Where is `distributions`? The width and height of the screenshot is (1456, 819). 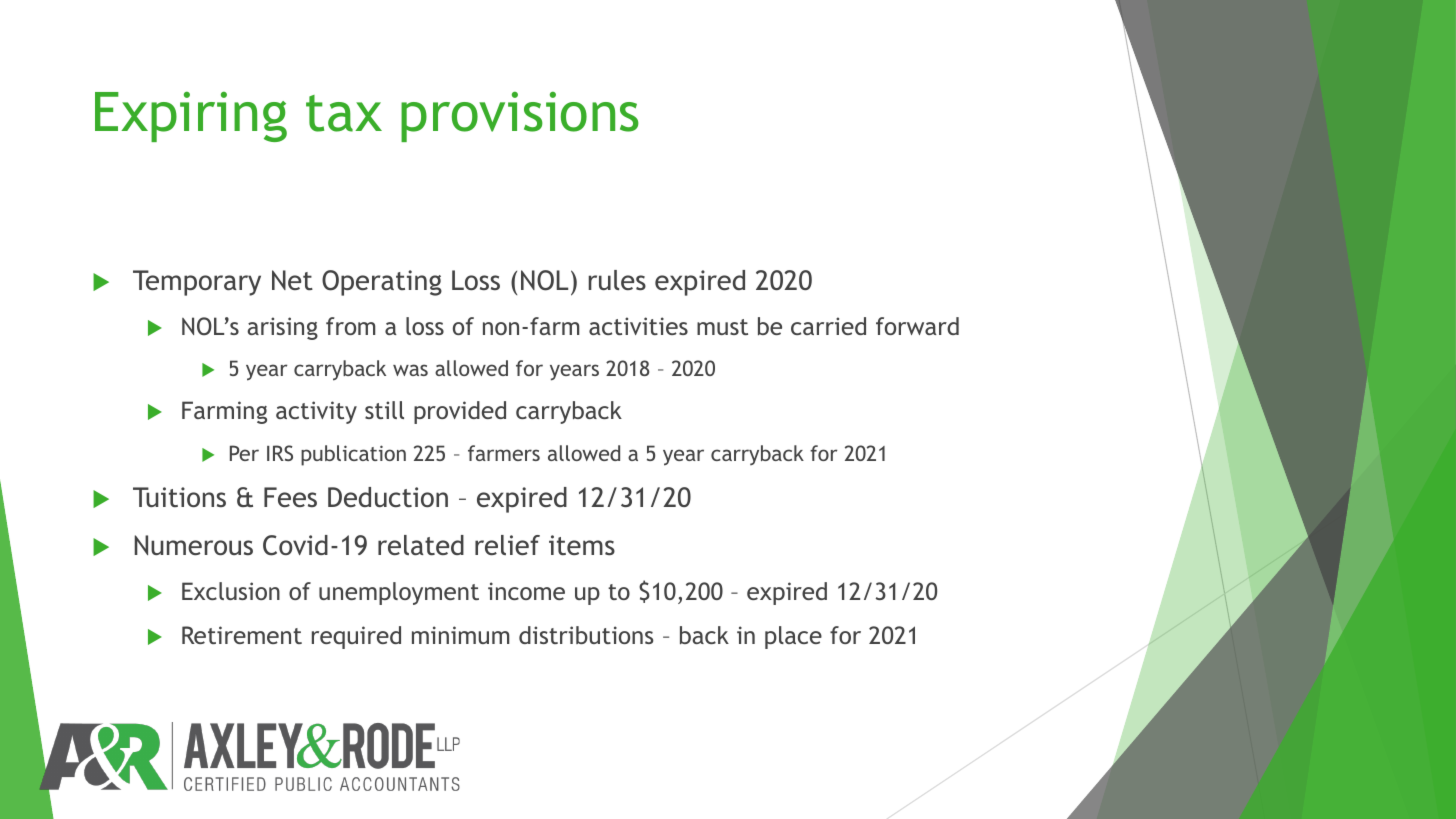
distributions is located at coordinates (586, 635).
